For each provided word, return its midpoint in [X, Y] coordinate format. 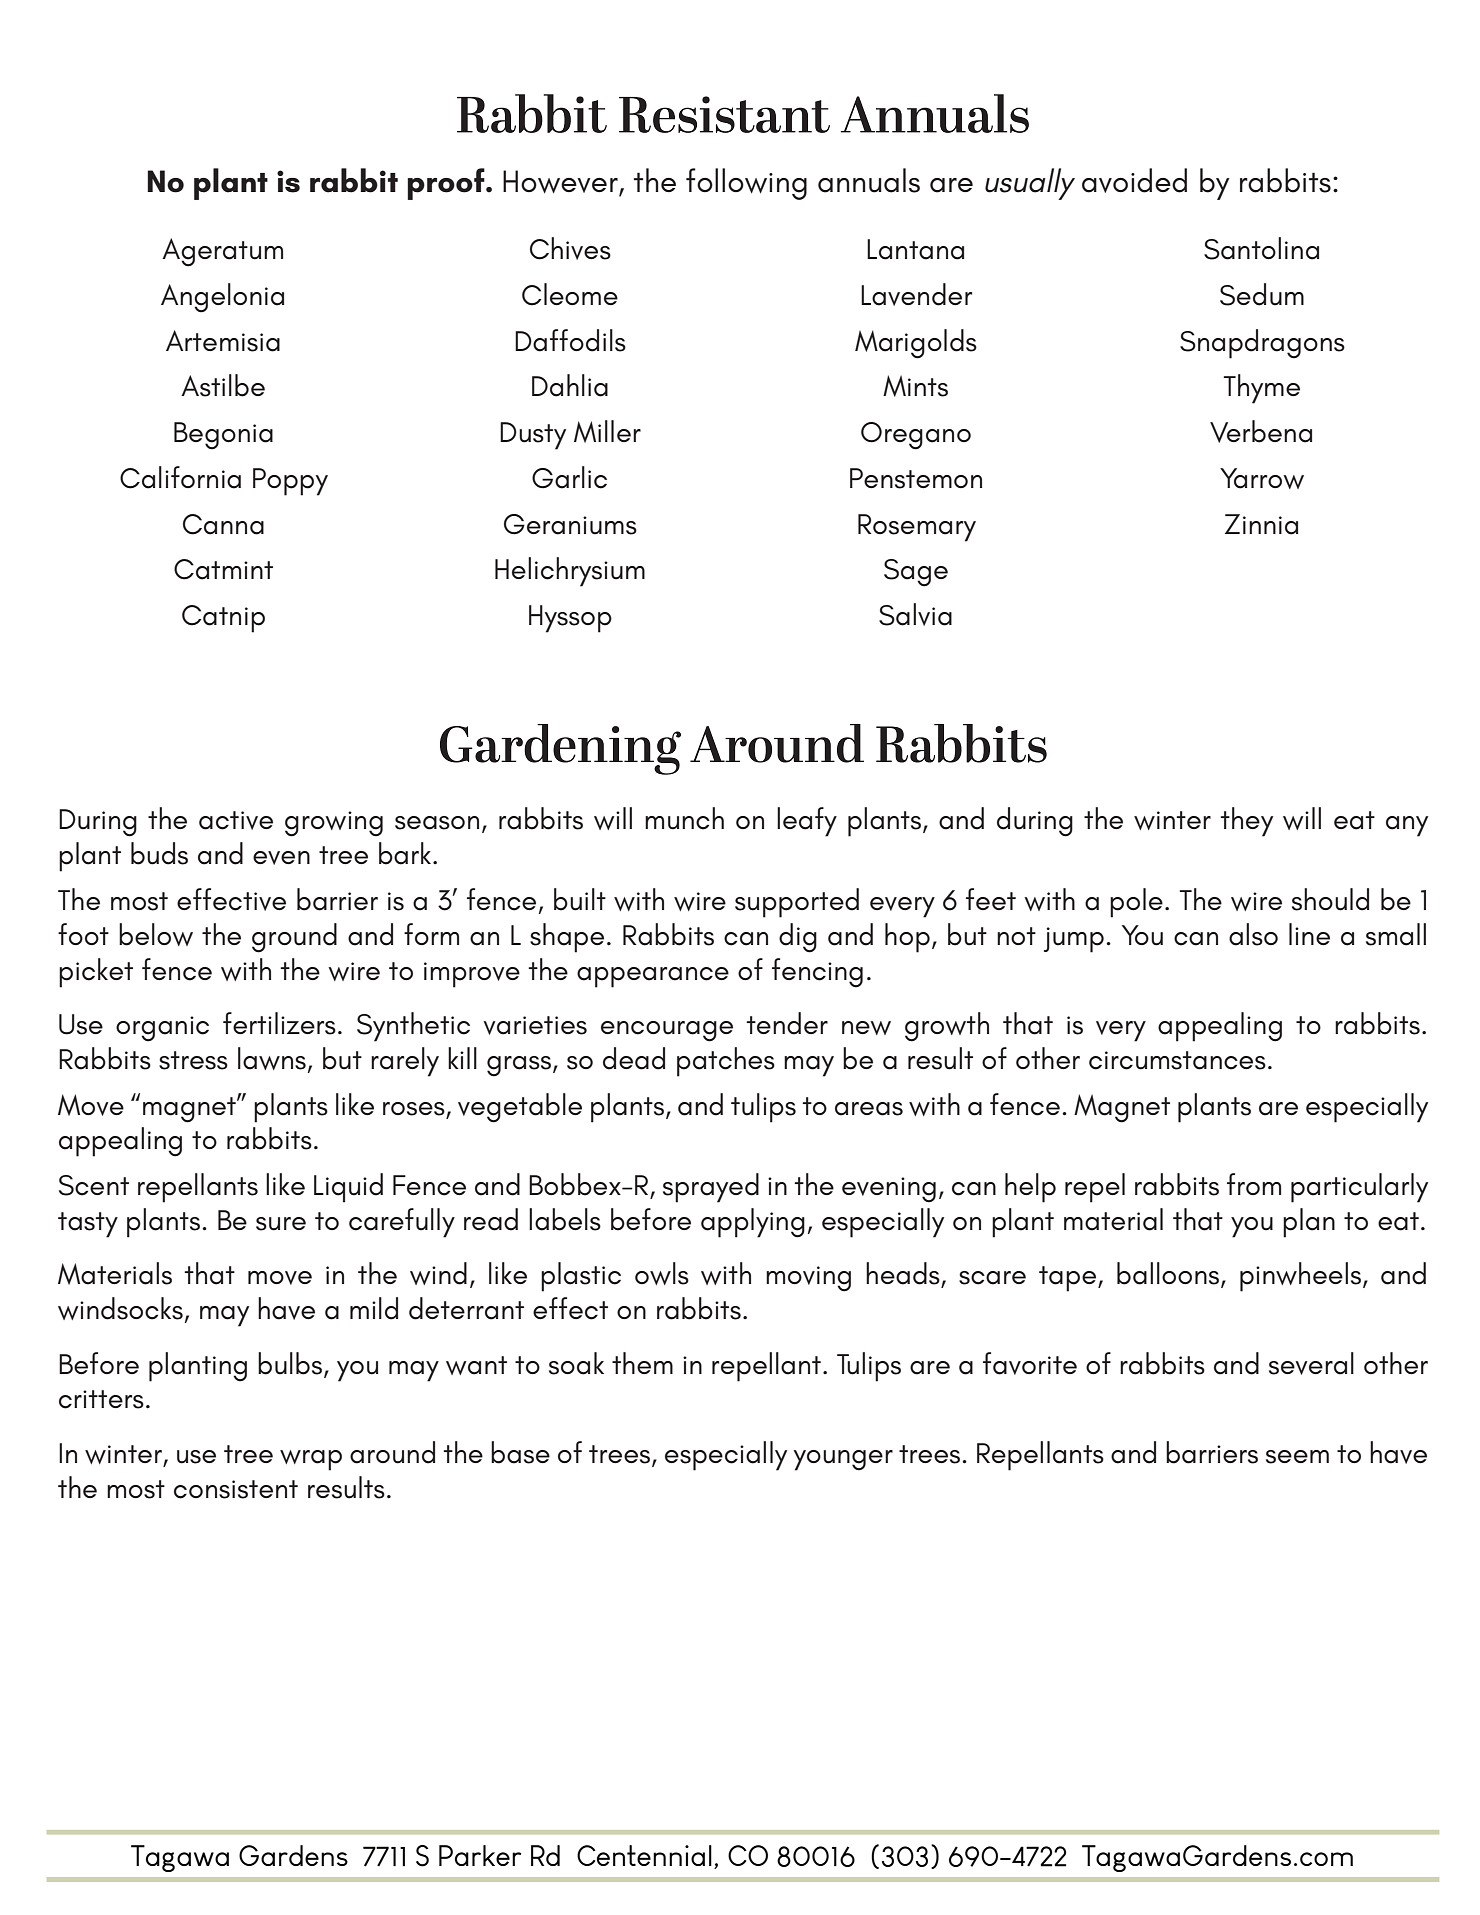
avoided [1134, 180]
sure [281, 1224]
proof [447, 184]
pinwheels [1300, 1277]
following [746, 184]
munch [684, 818]
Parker [480, 1855]
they [1247, 822]
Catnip [223, 619]
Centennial [644, 1855]
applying [753, 1223]
